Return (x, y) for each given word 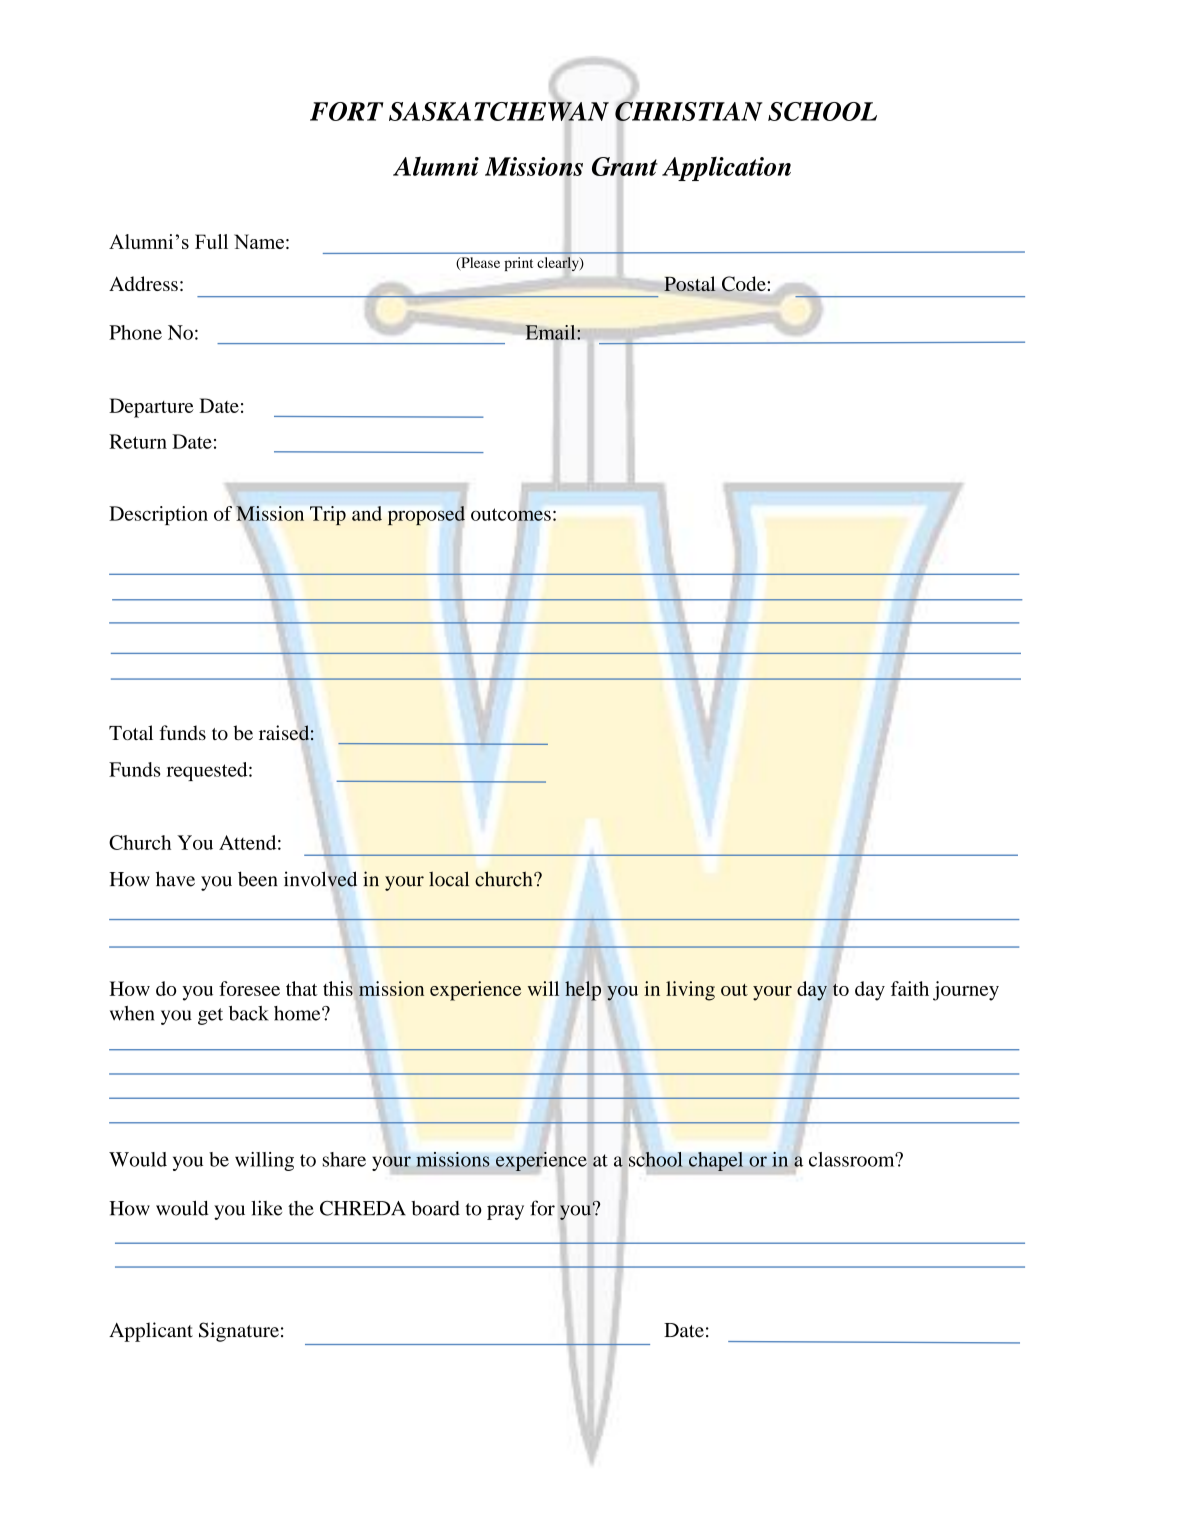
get (210, 1016)
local (449, 879)
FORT (346, 111)
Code (744, 284)
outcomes (511, 514)
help (583, 991)
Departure (151, 408)
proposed (426, 515)
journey (966, 991)
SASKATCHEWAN (499, 111)
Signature (239, 1332)
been (258, 879)
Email (551, 332)
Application (726, 168)
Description (158, 515)
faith (910, 988)
